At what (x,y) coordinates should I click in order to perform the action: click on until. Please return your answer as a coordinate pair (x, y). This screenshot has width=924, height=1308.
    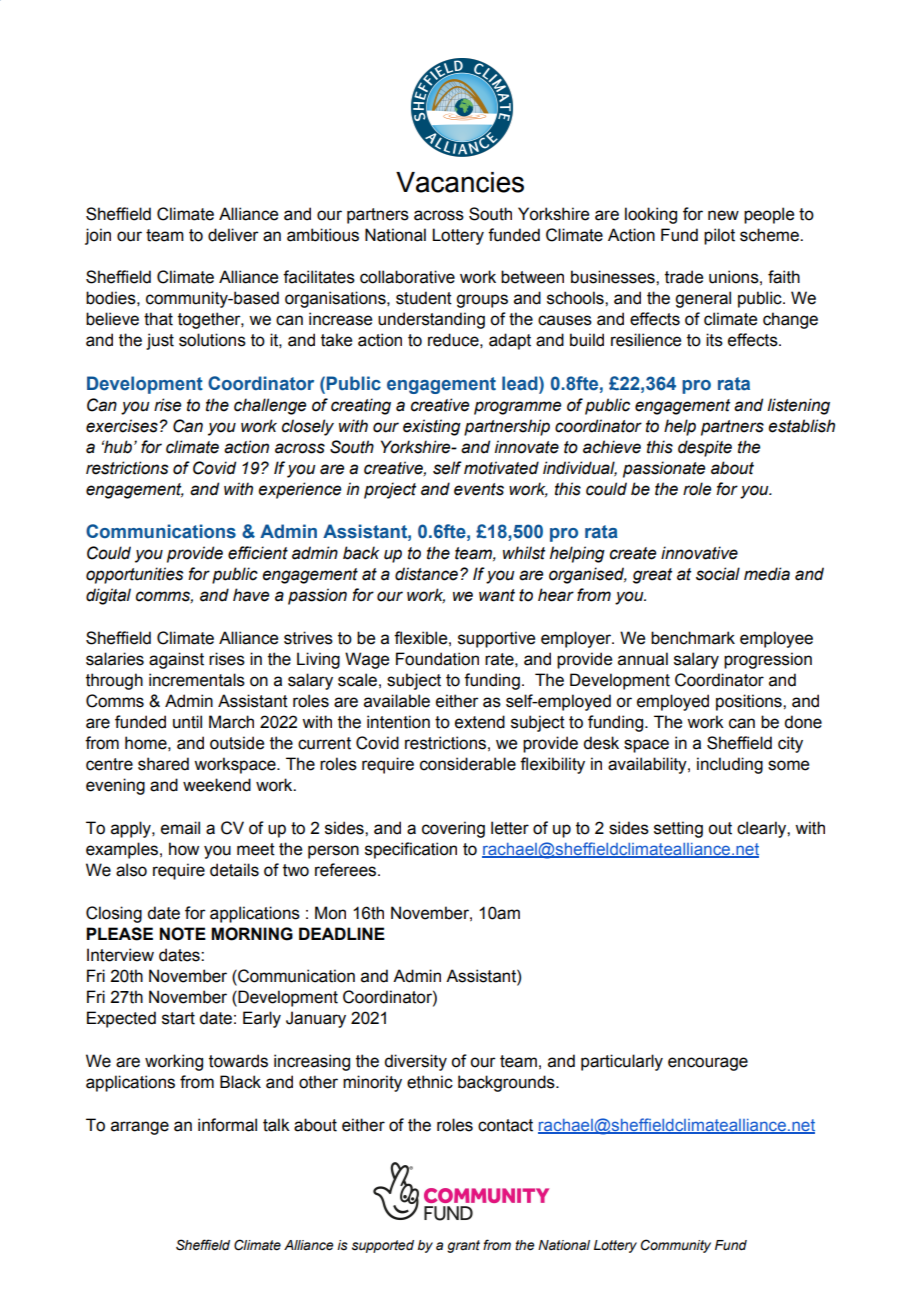
    Looking at the image, I should click on (187, 722).
